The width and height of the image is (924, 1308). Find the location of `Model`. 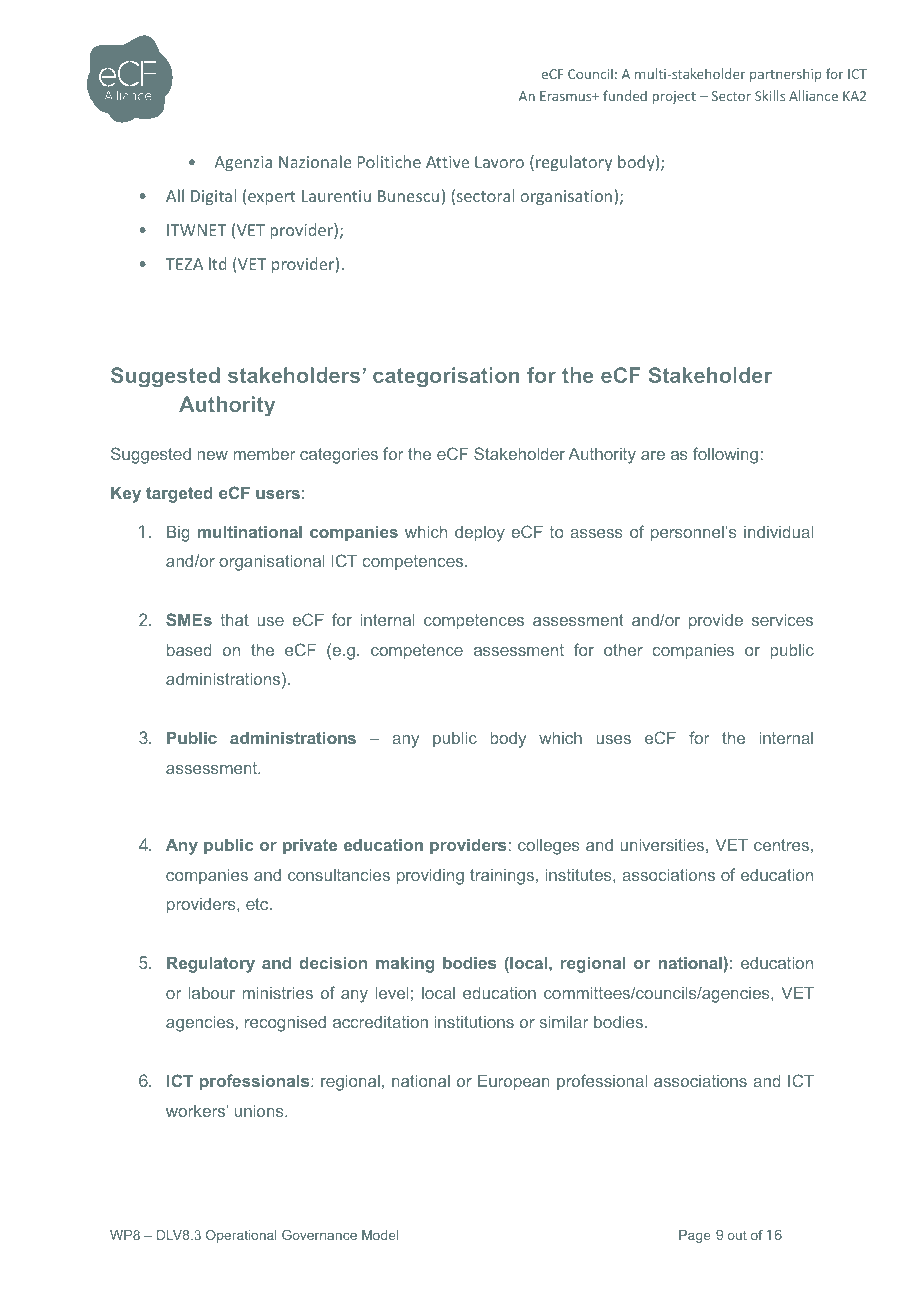

Model is located at coordinates (380, 1235).
